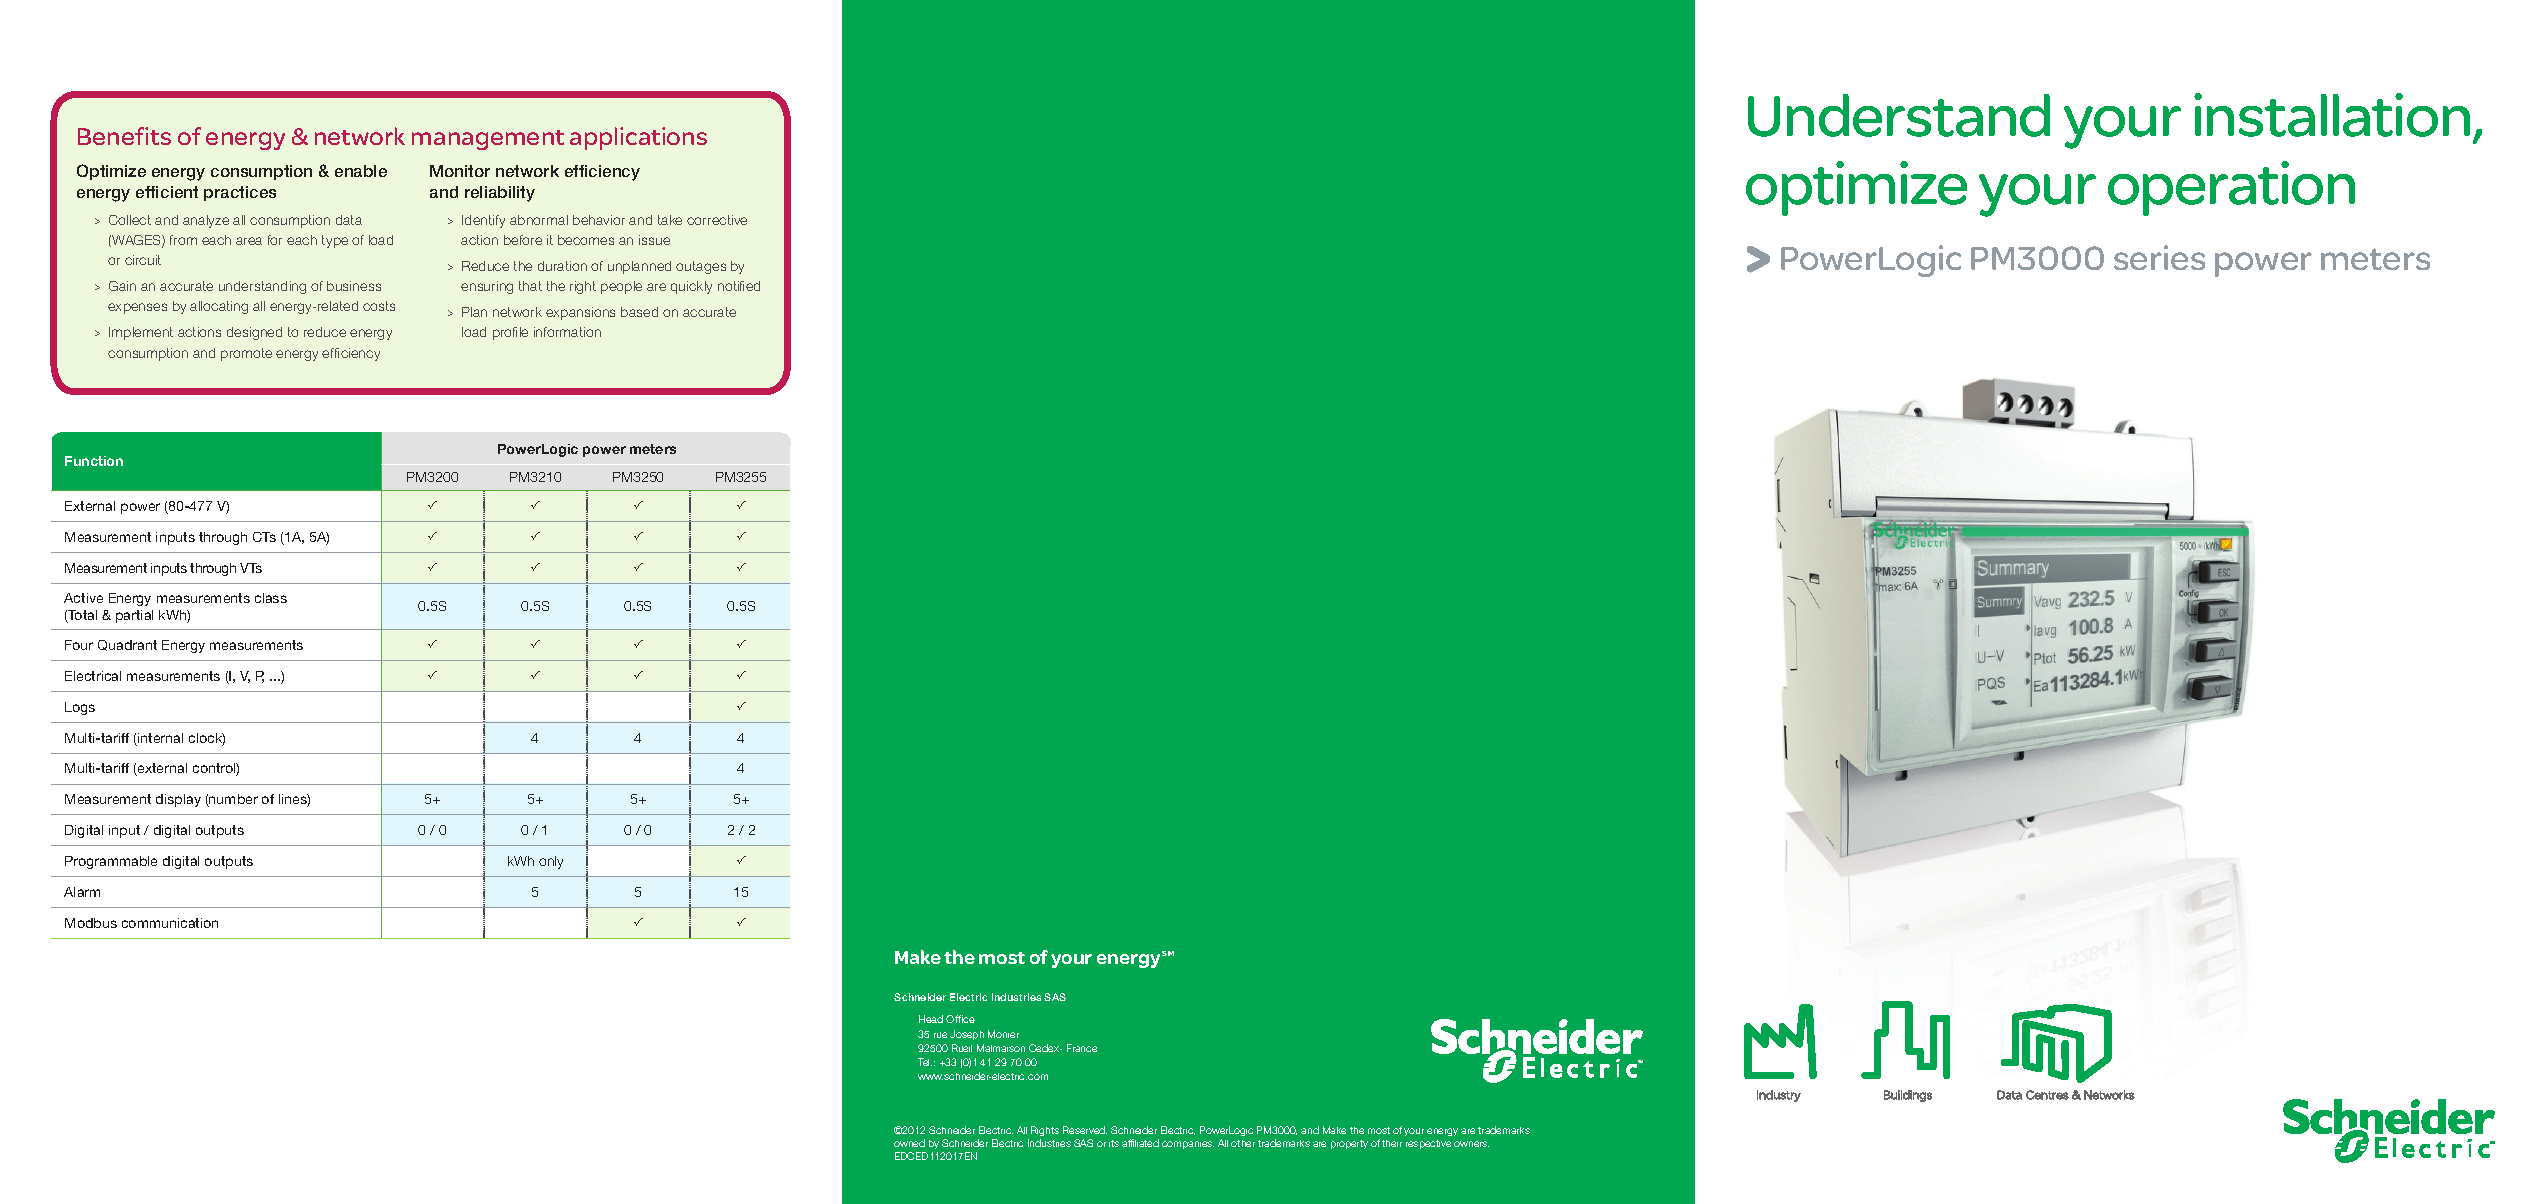 Image resolution: width=2545 pixels, height=1204 pixels. I want to click on enable, so click(361, 171).
